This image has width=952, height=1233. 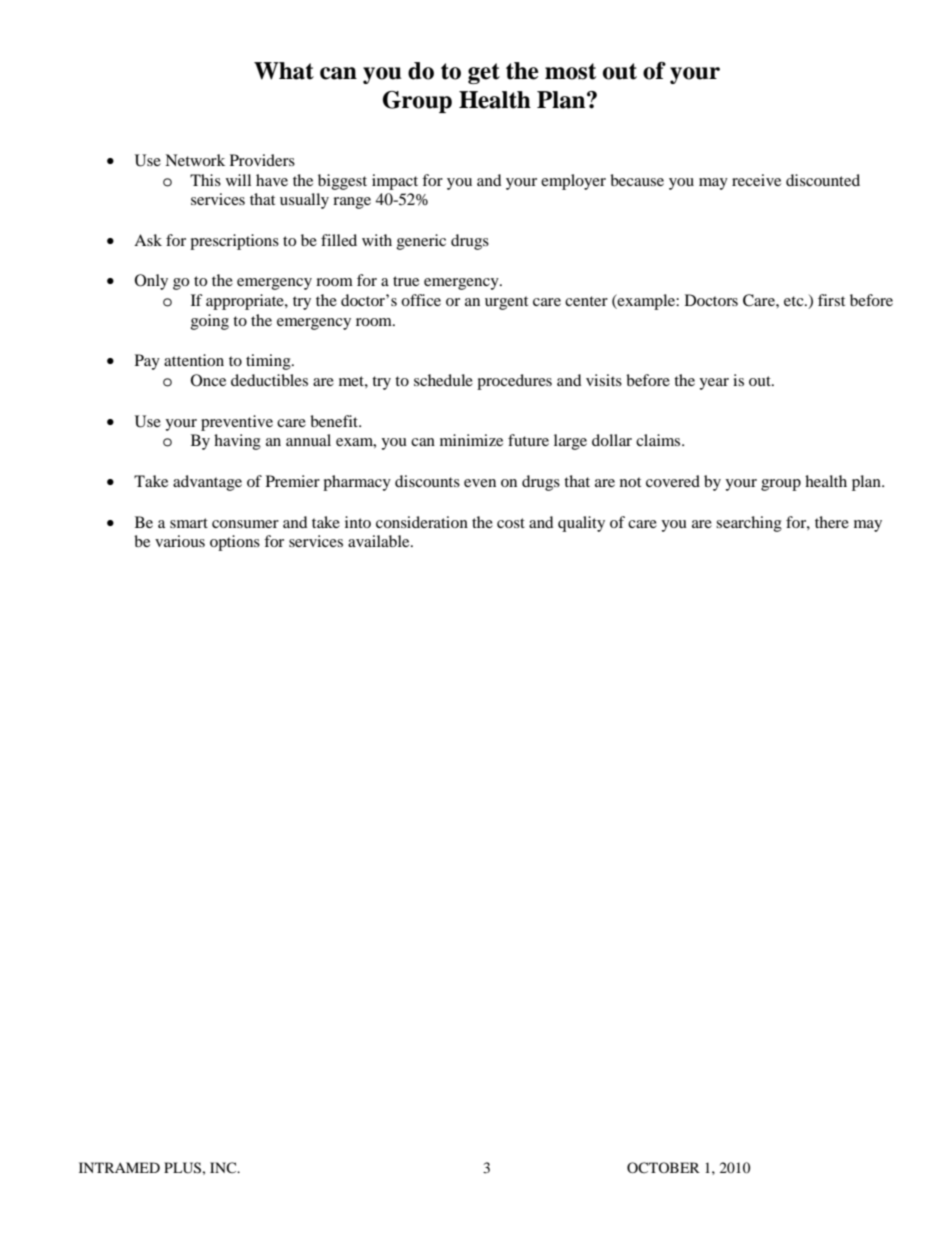 What do you see at coordinates (284, 71) in the image?
I see `What` at bounding box center [284, 71].
